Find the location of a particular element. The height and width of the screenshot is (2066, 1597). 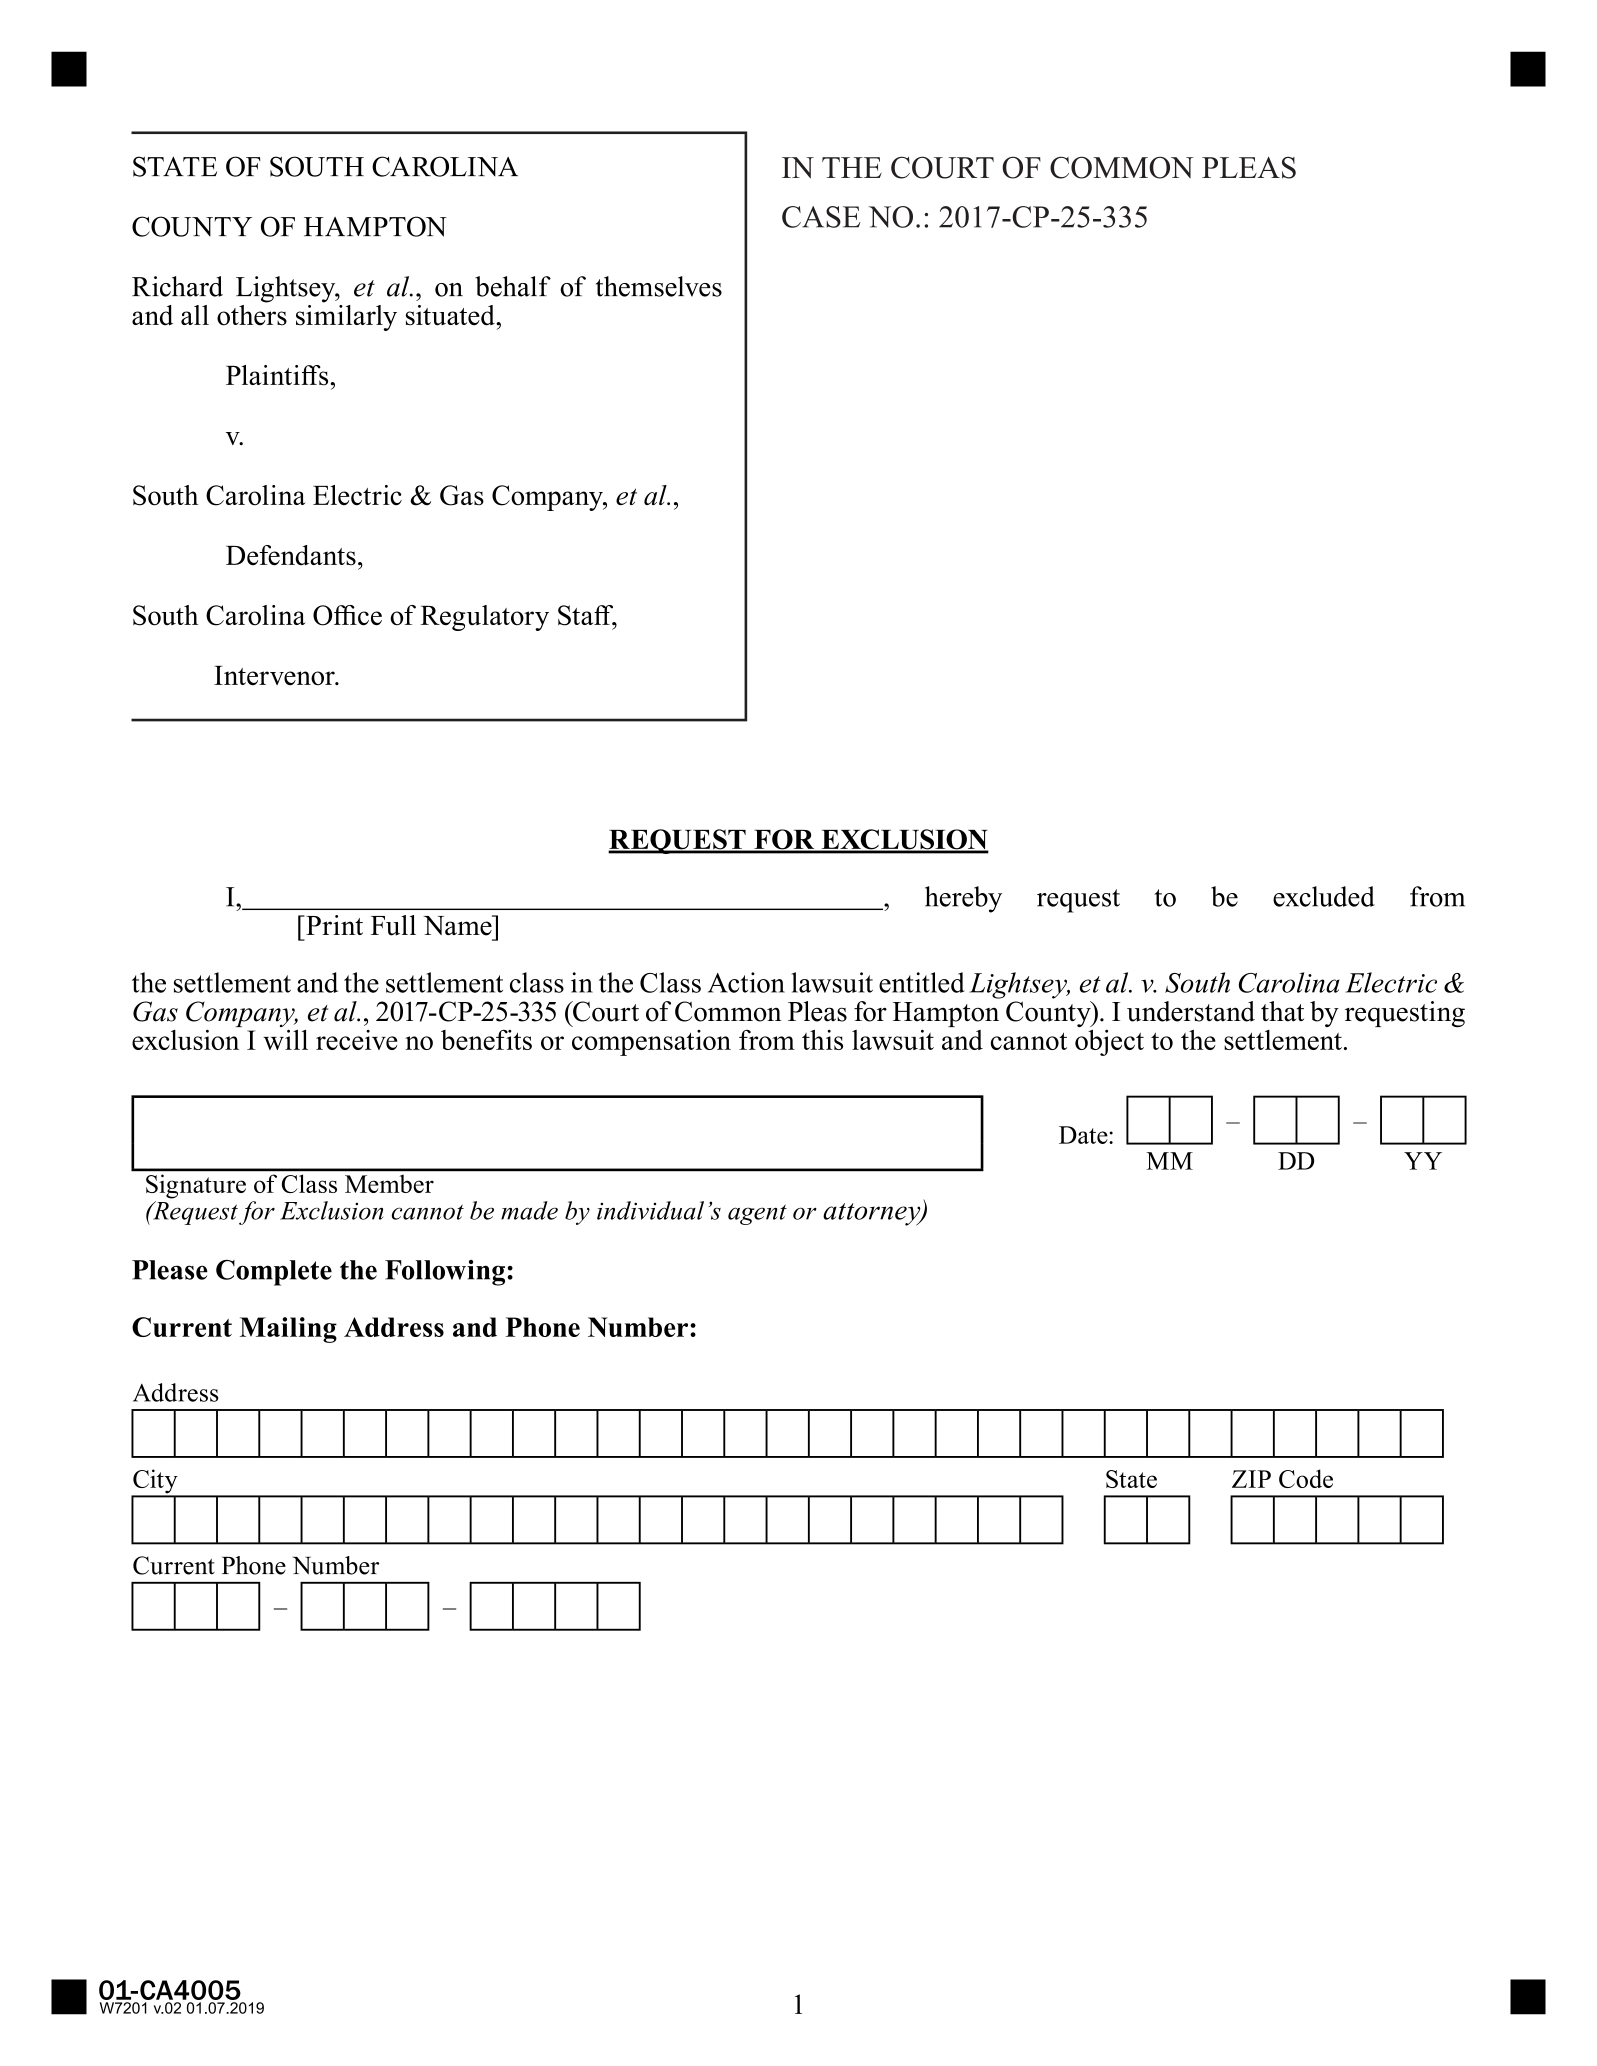

themselves is located at coordinates (659, 286).
